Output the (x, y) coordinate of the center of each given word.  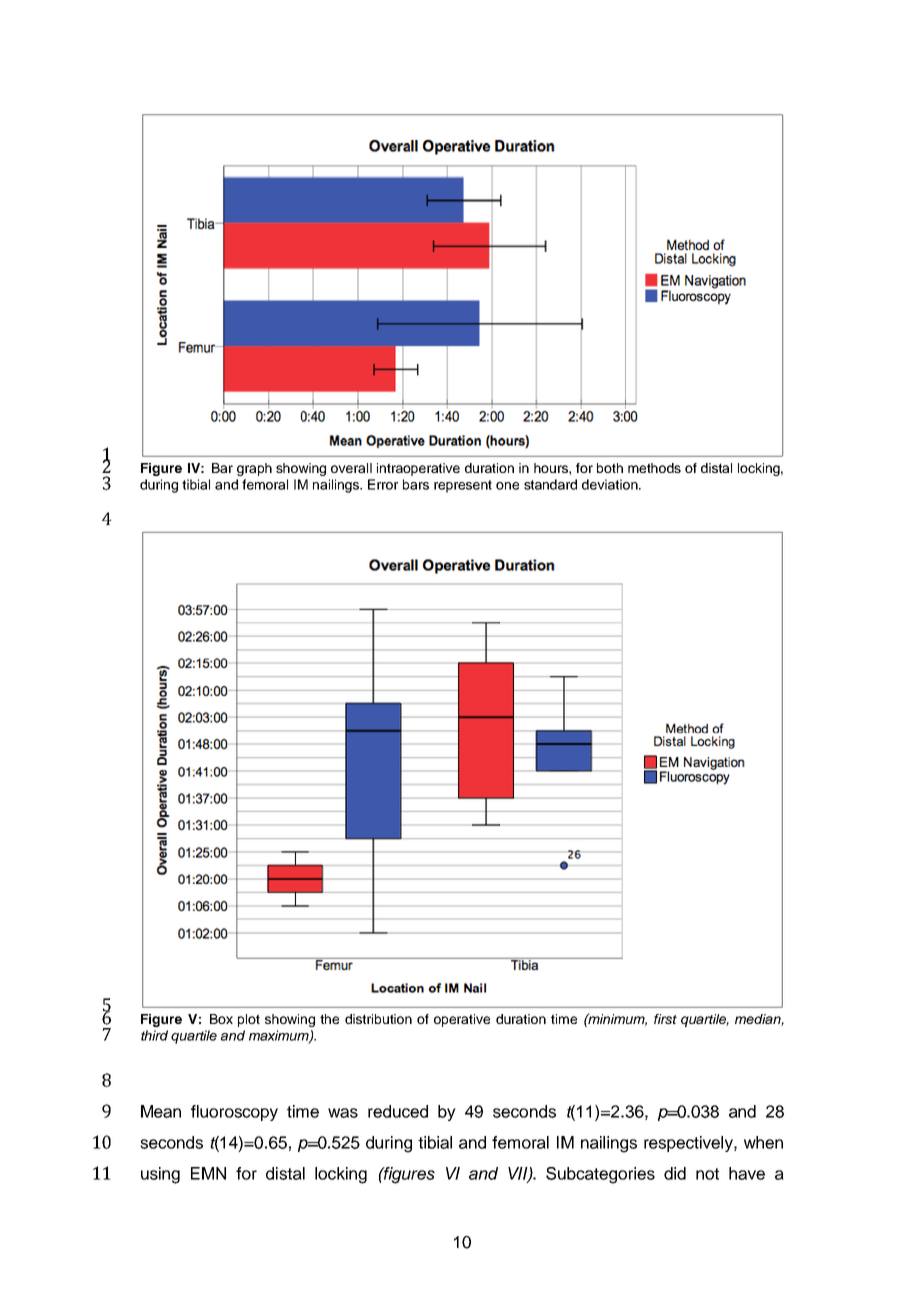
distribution (378, 1019)
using (160, 1175)
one (507, 486)
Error (383, 484)
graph (254, 469)
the (329, 1019)
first (665, 1019)
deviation (611, 484)
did (675, 1173)
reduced (398, 1111)
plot (249, 1020)
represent (463, 486)
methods (654, 468)
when (763, 1142)
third (154, 1035)
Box (221, 1019)
